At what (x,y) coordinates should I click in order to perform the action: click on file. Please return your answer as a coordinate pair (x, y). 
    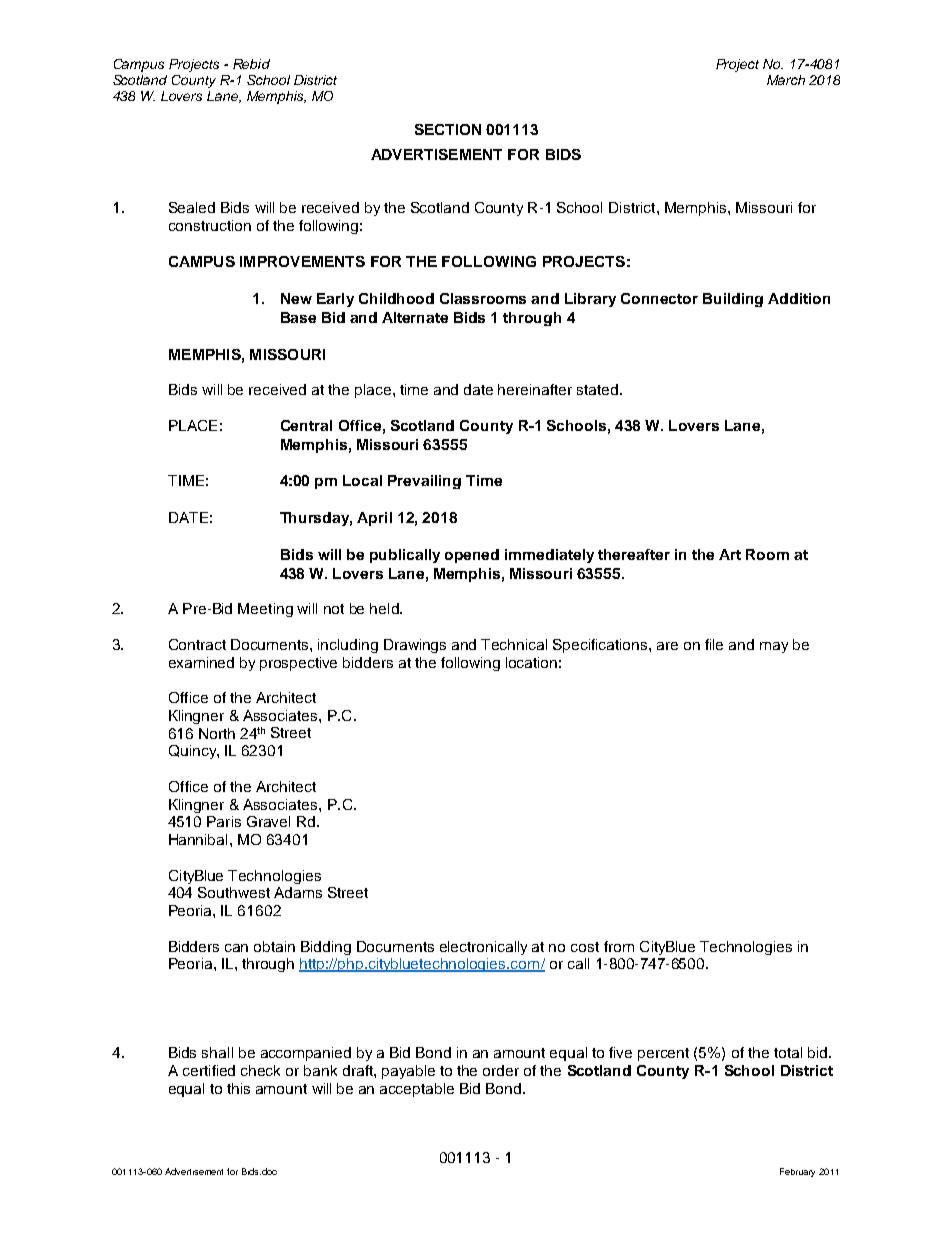
    Looking at the image, I should click on (714, 644).
